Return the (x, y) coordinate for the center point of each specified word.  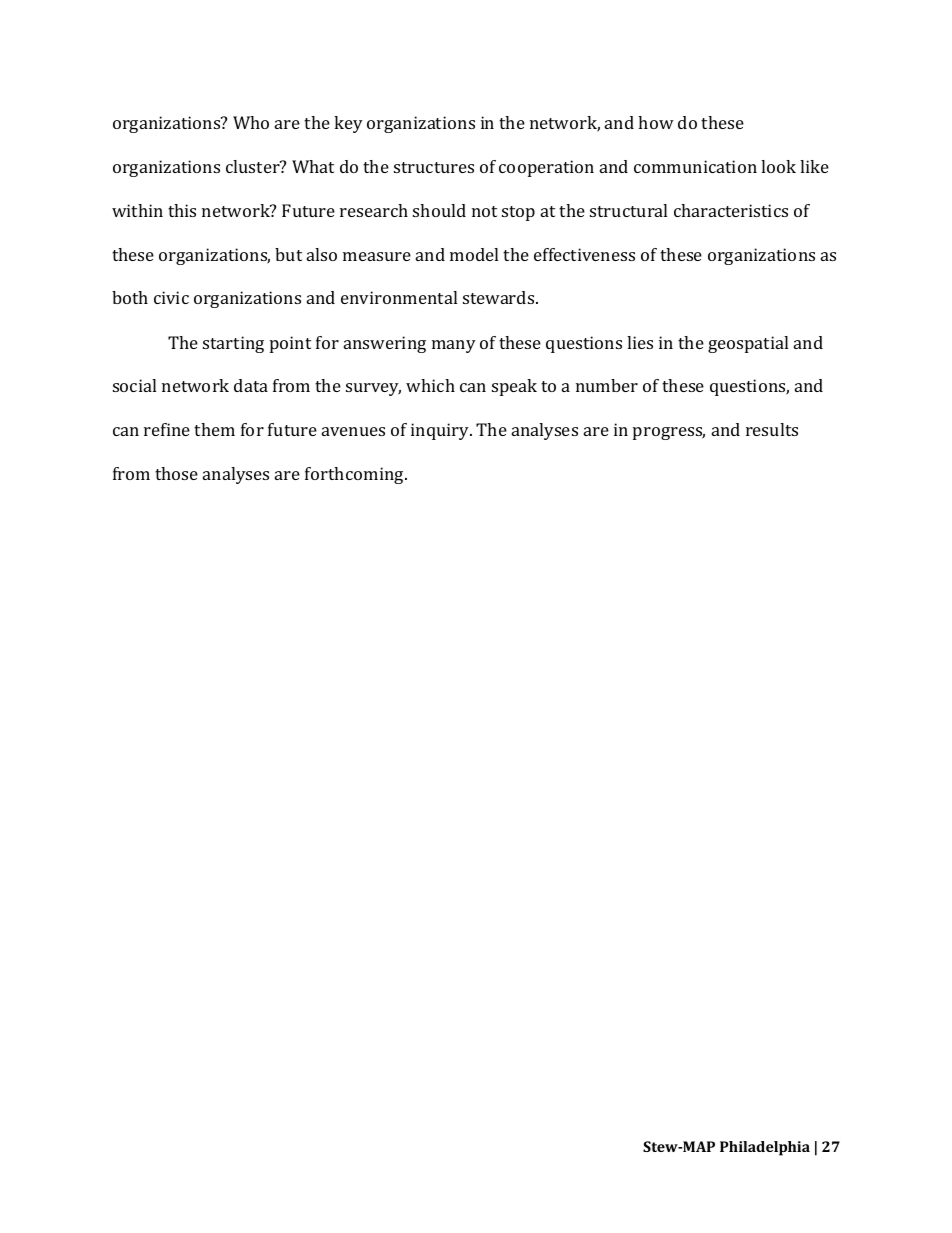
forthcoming (355, 475)
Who (251, 122)
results (772, 429)
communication (695, 166)
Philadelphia (765, 1148)
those (176, 473)
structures (434, 167)
